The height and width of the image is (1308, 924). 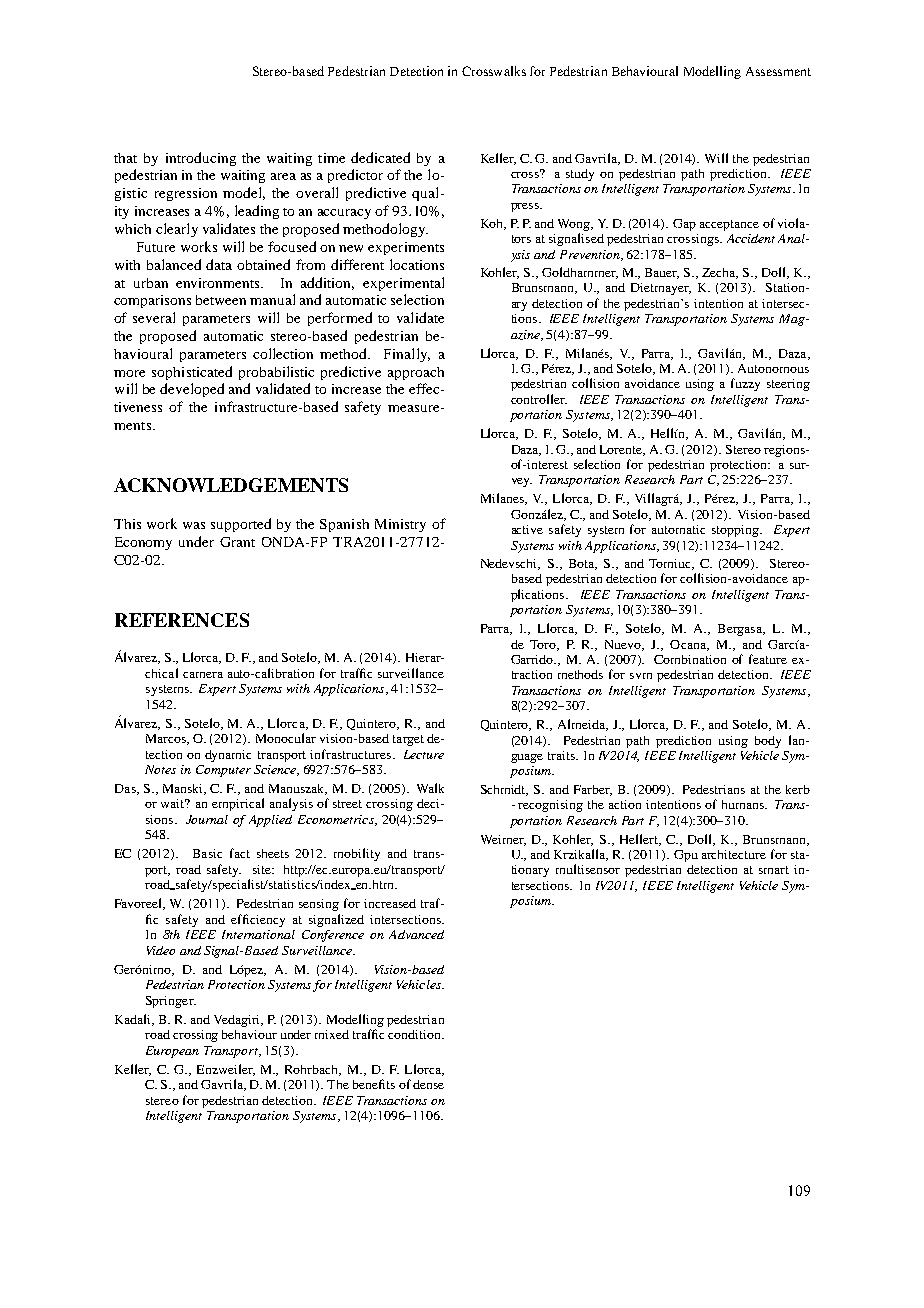 What do you see at coordinates (526, 207) in the image?
I see `press` at bounding box center [526, 207].
